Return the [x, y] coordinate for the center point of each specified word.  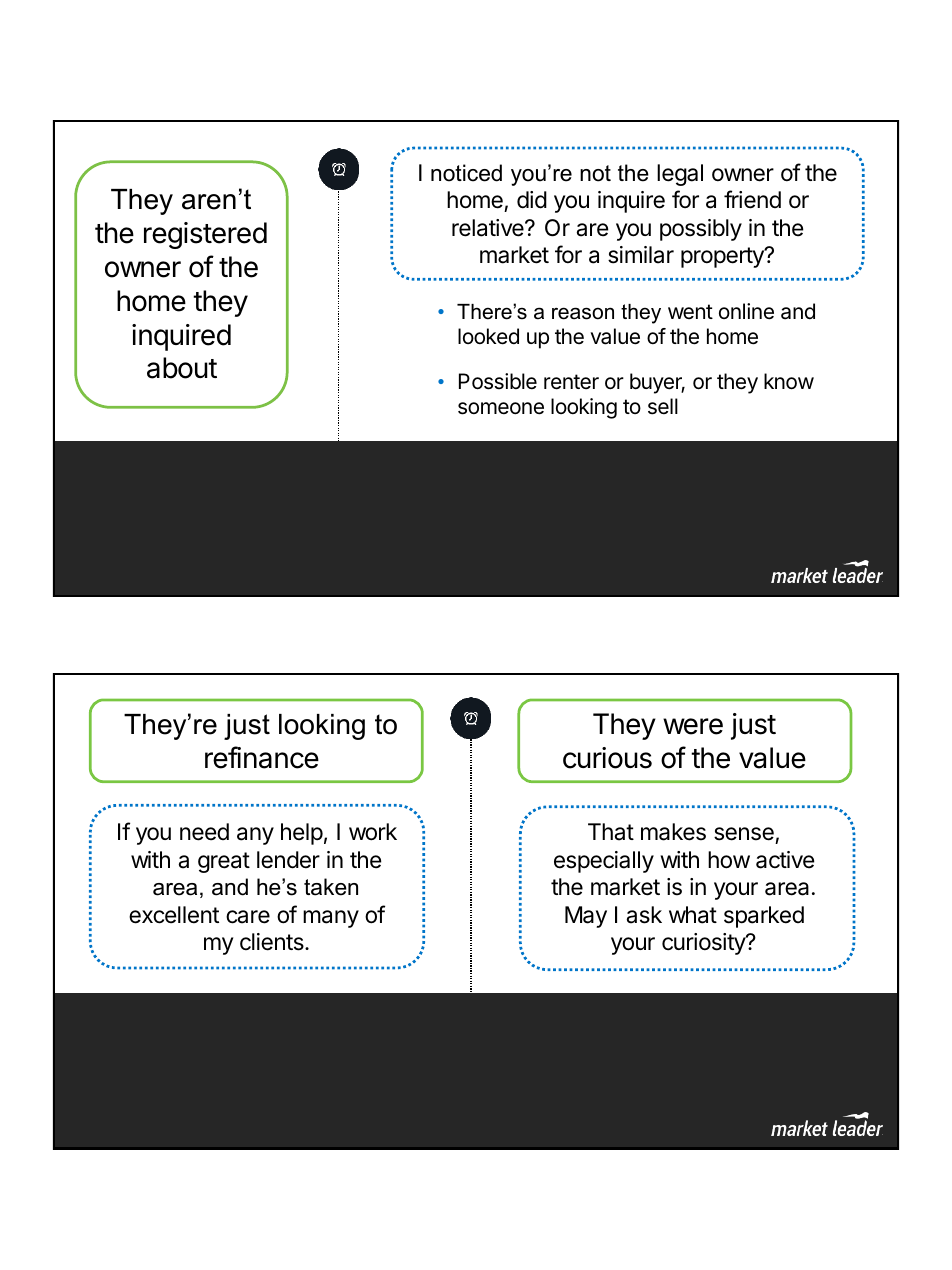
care [248, 917]
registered [205, 235]
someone [501, 408]
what [693, 915]
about [182, 368]
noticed [466, 173]
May [586, 917]
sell [663, 406]
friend [752, 199]
